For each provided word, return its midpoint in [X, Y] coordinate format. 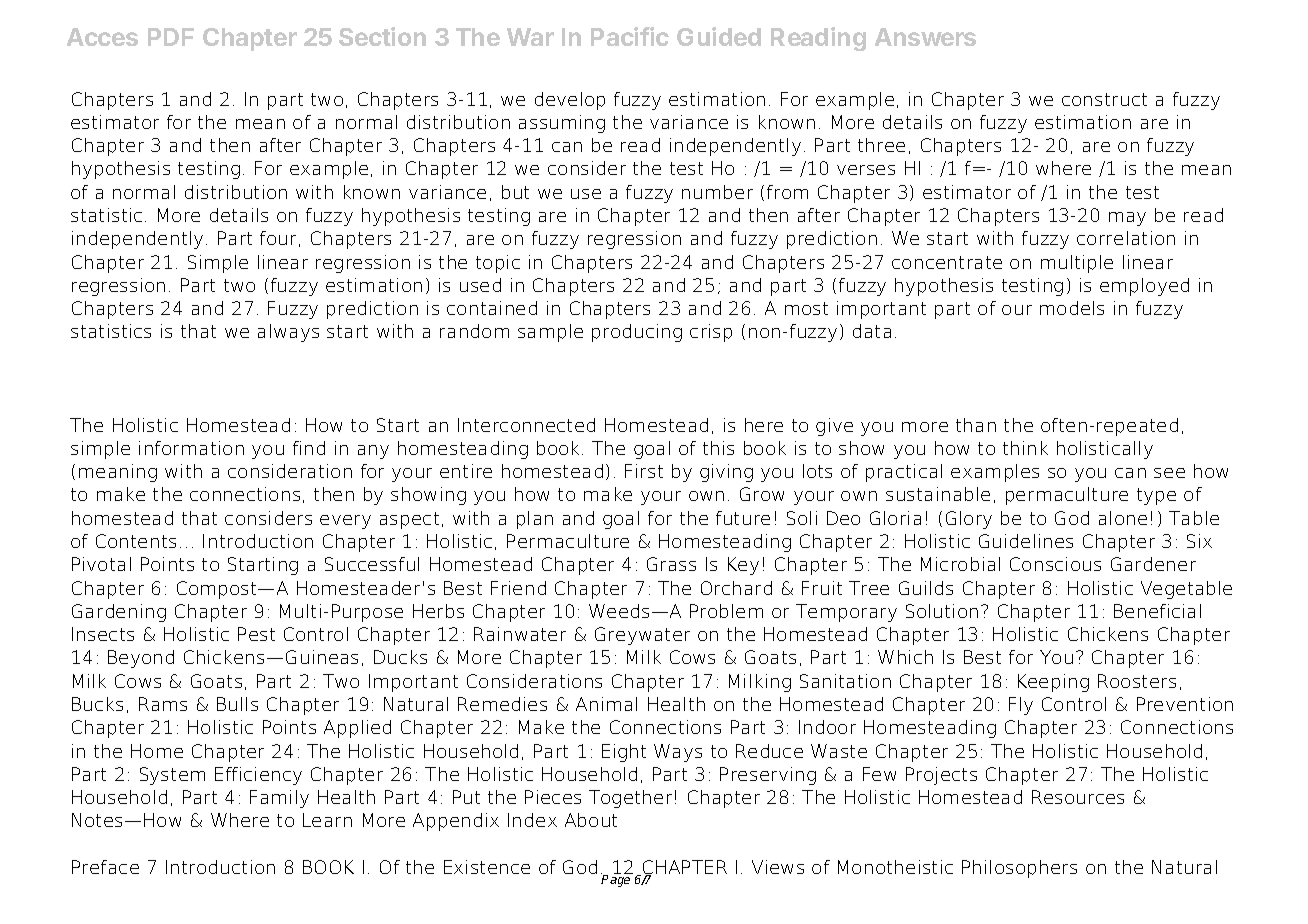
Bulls [237, 704]
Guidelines [1026, 541]
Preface [105, 867]
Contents [136, 541]
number [717, 192]
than [976, 425]
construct [1104, 99]
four [280, 239]
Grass [671, 564]
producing [637, 333]
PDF [171, 37]
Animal [606, 704]
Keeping [1053, 683]
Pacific [630, 36]
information [191, 448]
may [1127, 219]
